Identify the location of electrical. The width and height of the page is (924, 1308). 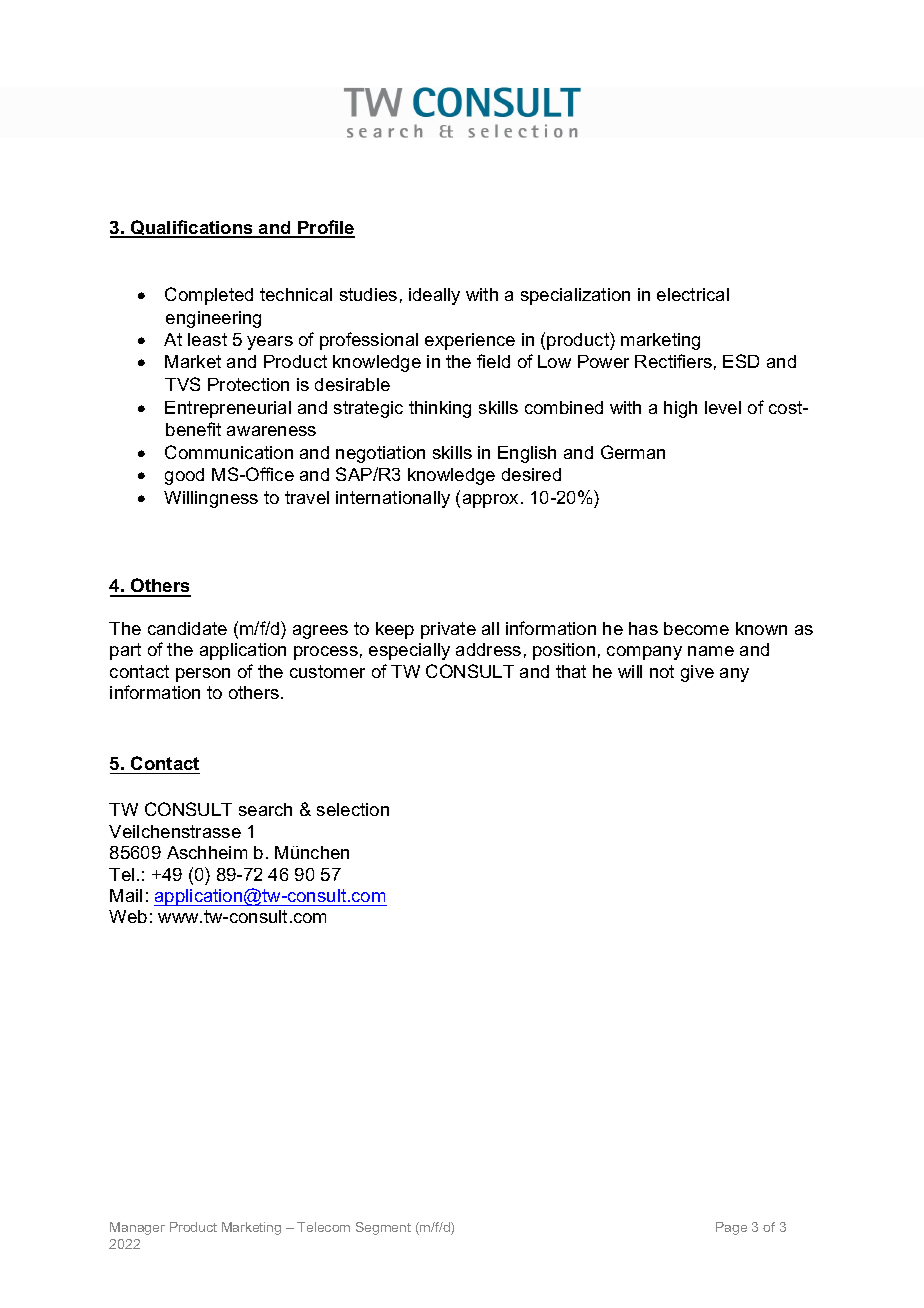
(693, 294).
